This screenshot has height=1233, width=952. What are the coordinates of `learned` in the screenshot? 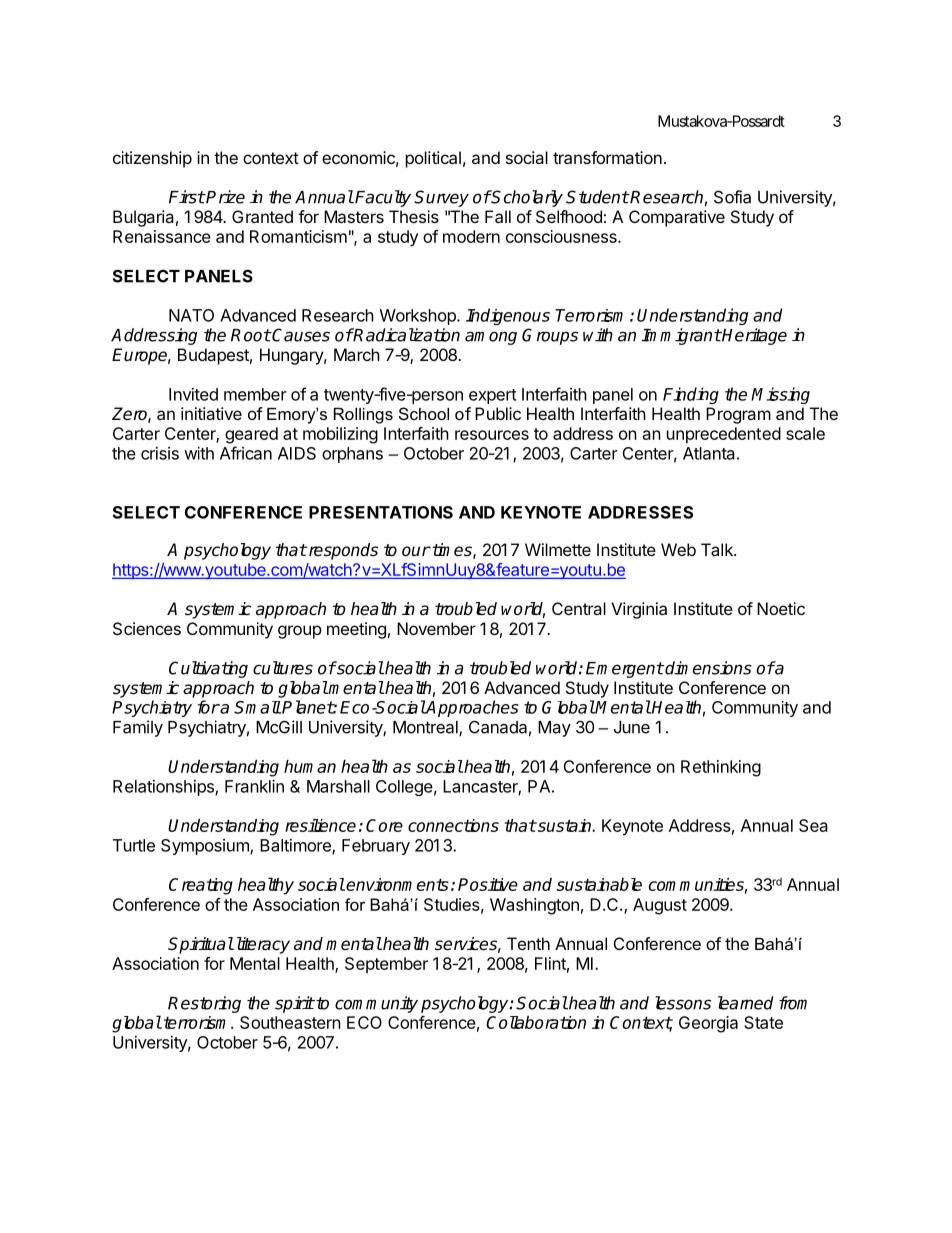 It's located at (746, 1003).
